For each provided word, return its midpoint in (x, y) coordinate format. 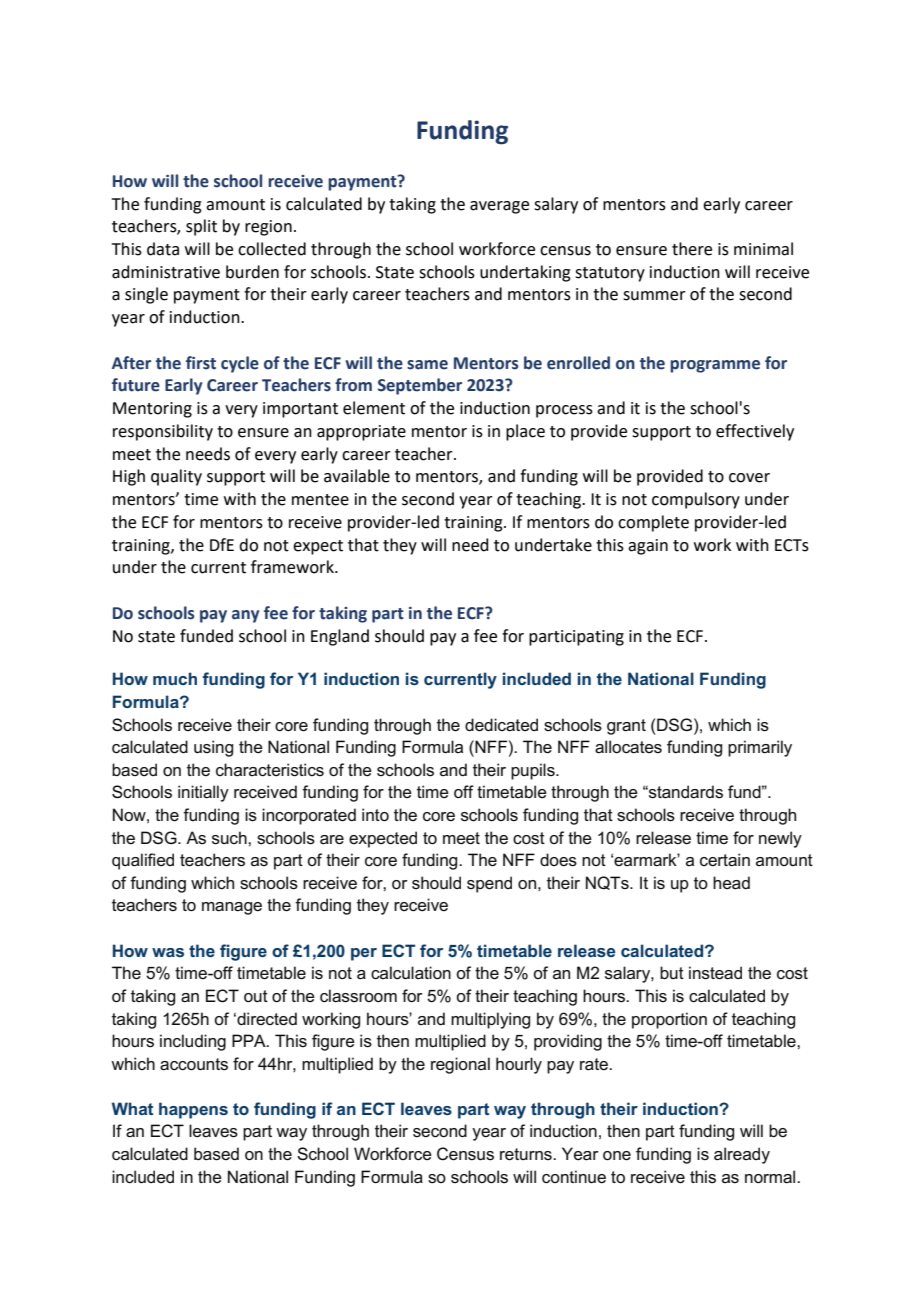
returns (527, 1154)
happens (193, 1110)
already (742, 1155)
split (201, 227)
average (499, 207)
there (692, 249)
